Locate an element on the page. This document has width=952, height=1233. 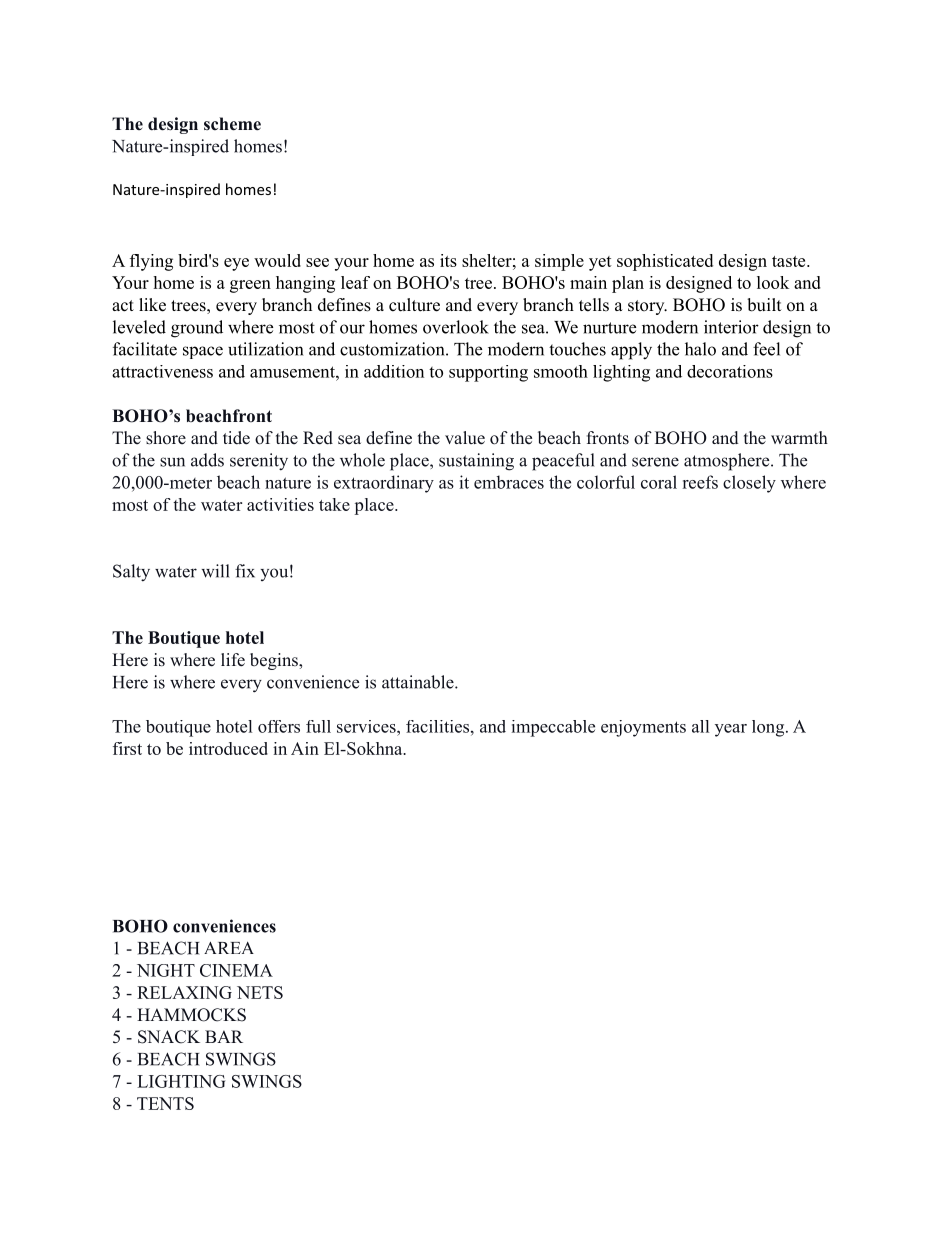
year is located at coordinates (731, 730).
